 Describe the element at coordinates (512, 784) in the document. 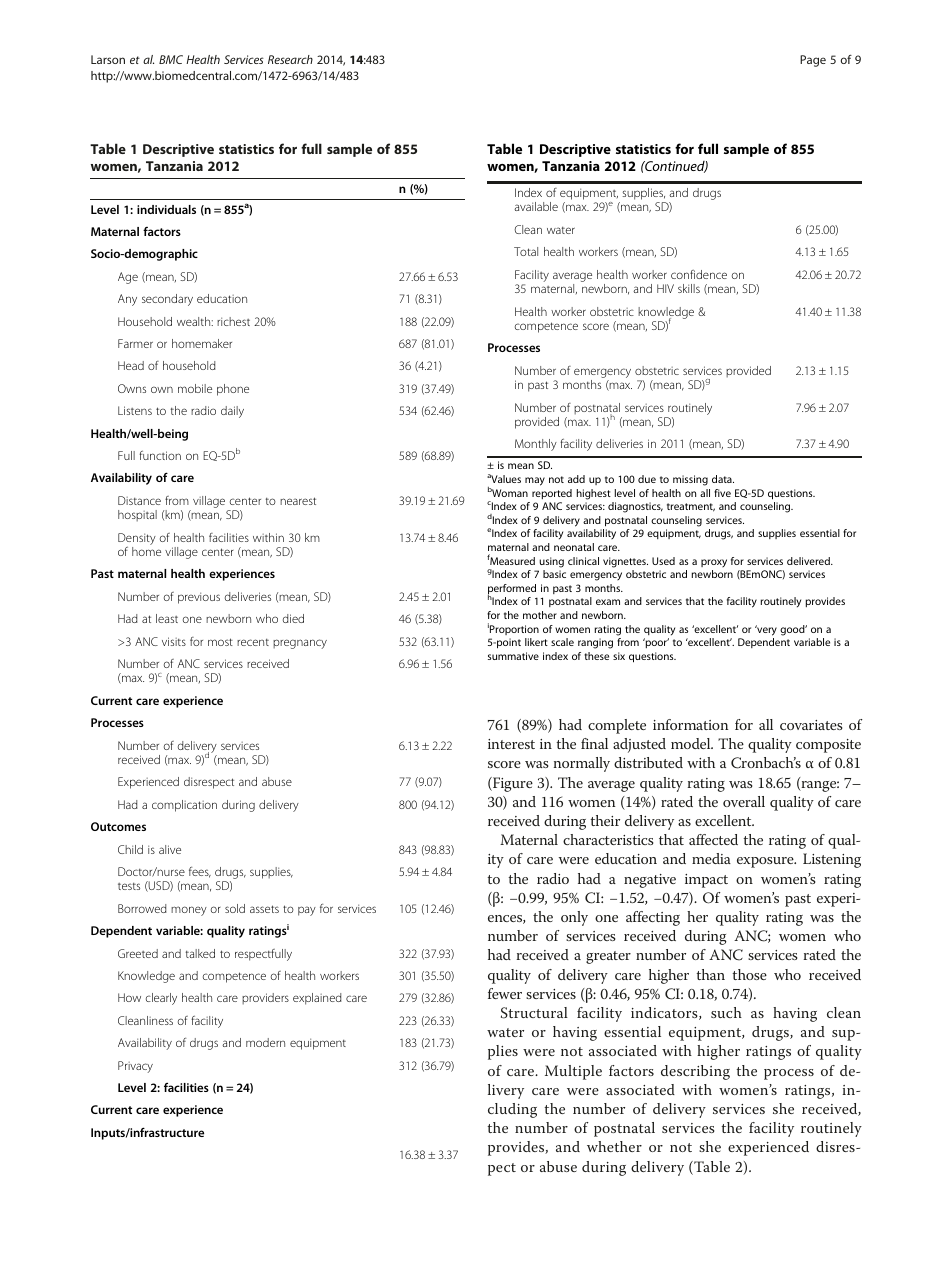

I see `Figure` at that location.
